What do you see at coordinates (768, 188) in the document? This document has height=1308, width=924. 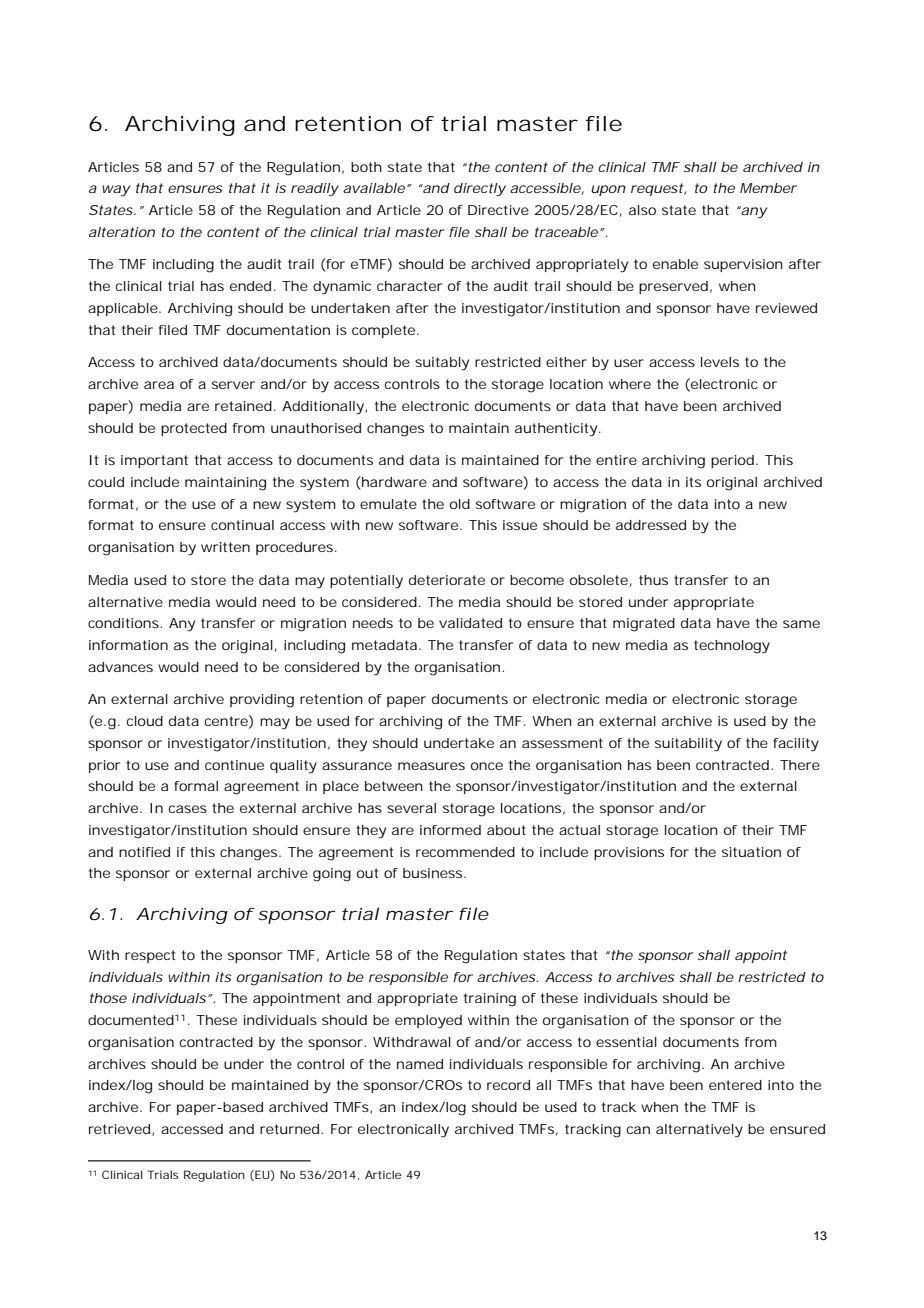 I see `Member` at bounding box center [768, 188].
